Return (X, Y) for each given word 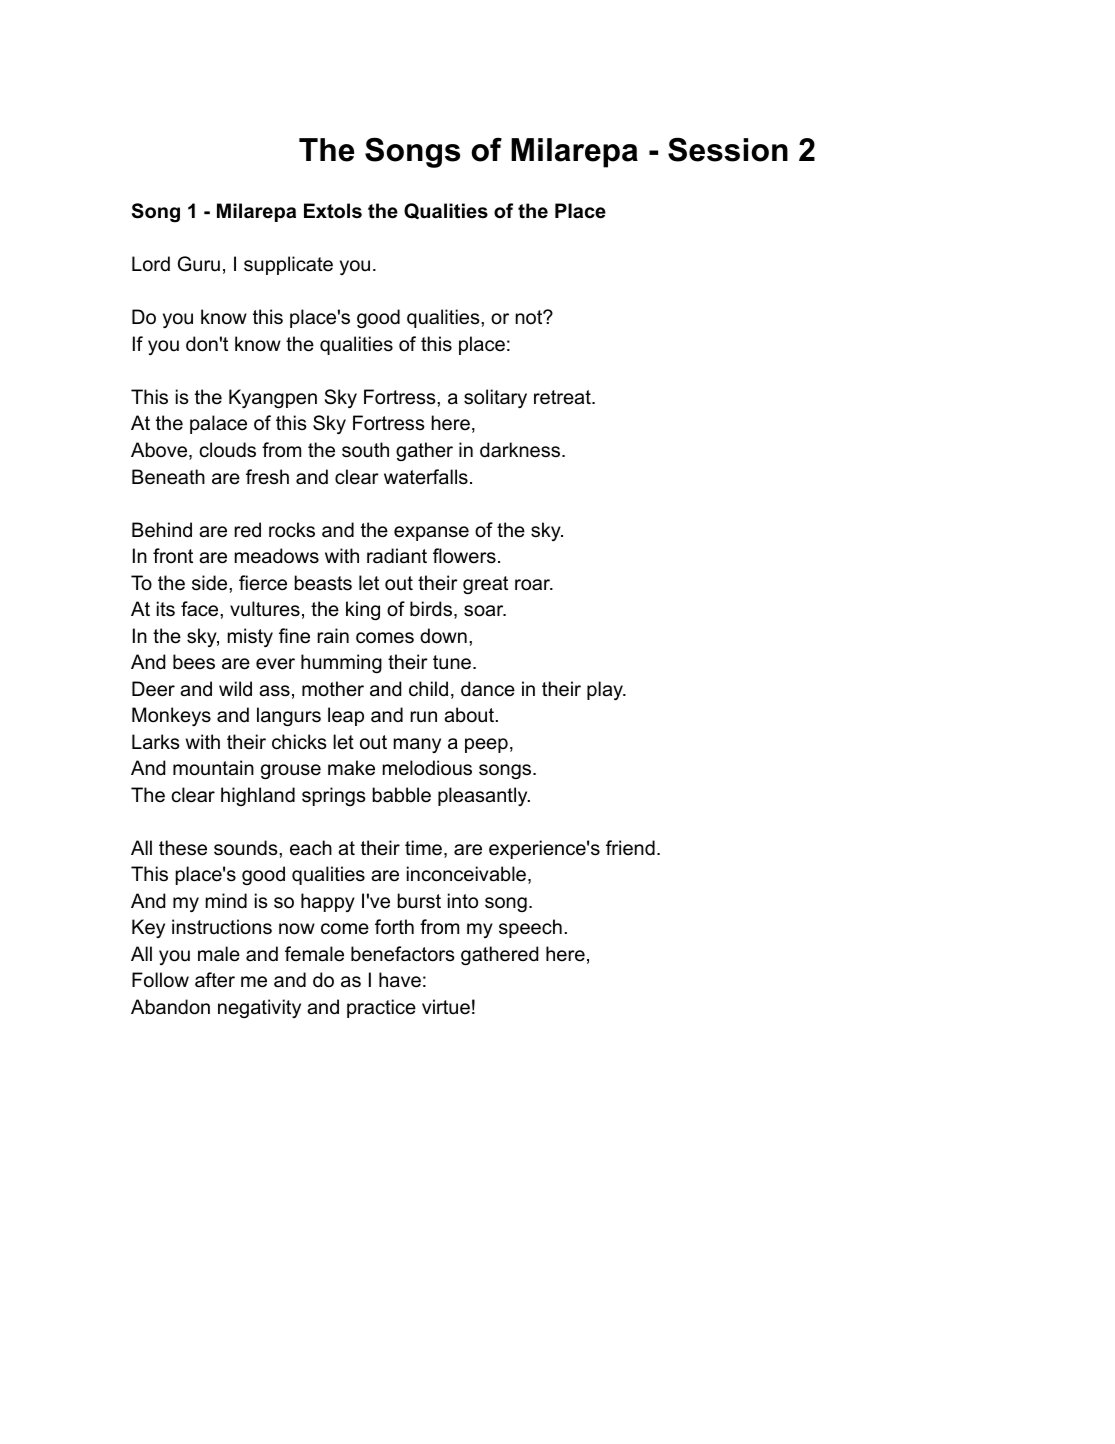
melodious (427, 768)
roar (533, 585)
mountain (213, 768)
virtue (446, 1006)
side (211, 583)
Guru (199, 264)
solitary (495, 398)
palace (218, 424)
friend (630, 847)
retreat (563, 397)
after (215, 980)
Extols (333, 211)
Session (728, 149)
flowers (464, 556)
